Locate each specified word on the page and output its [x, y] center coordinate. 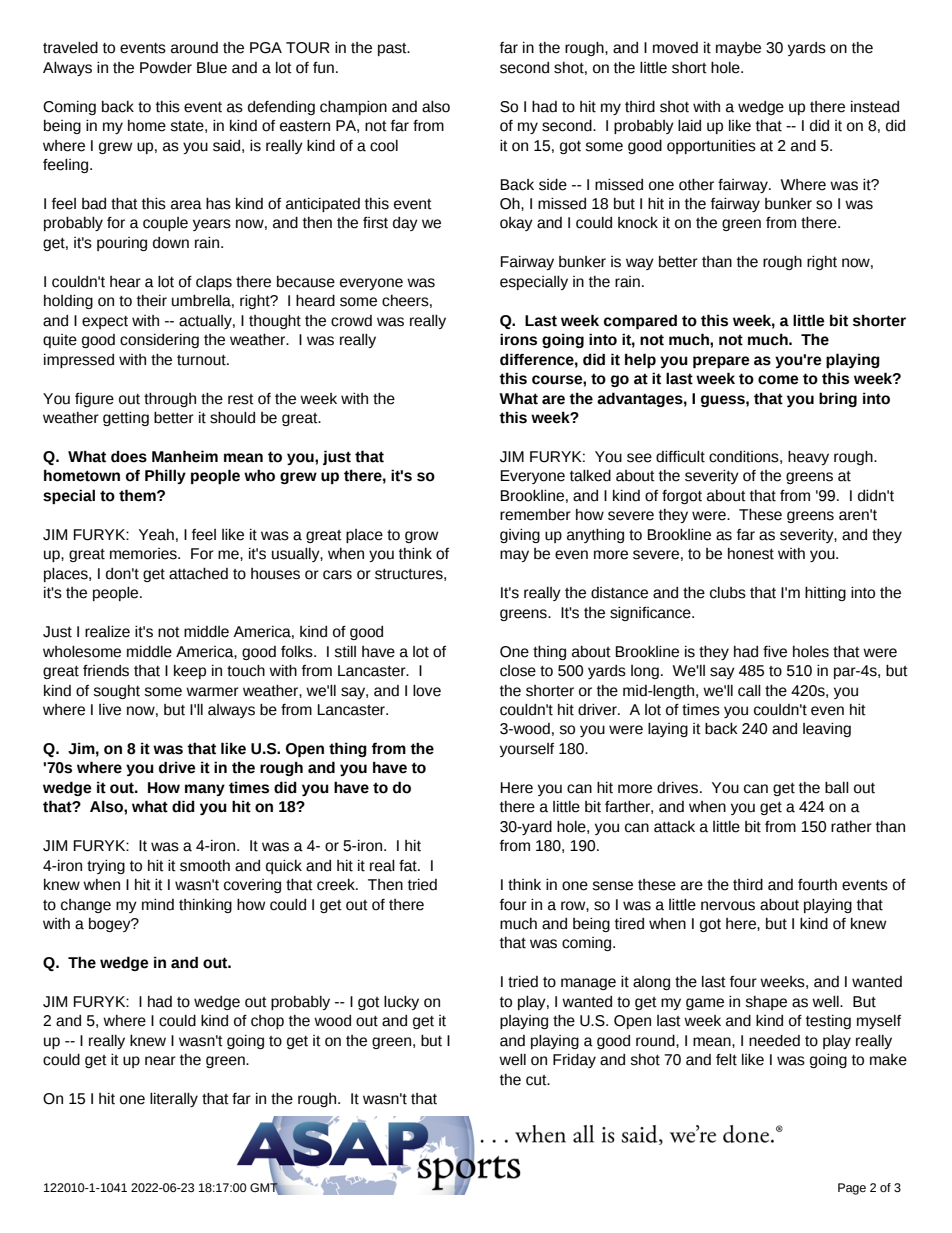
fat [409, 866]
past [393, 49]
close [518, 671]
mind [158, 905]
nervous [728, 906]
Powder [166, 68]
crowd [351, 321]
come [778, 380]
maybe [738, 49]
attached [198, 574]
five [775, 652]
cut [537, 1080]
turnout [202, 360]
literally [174, 1100]
